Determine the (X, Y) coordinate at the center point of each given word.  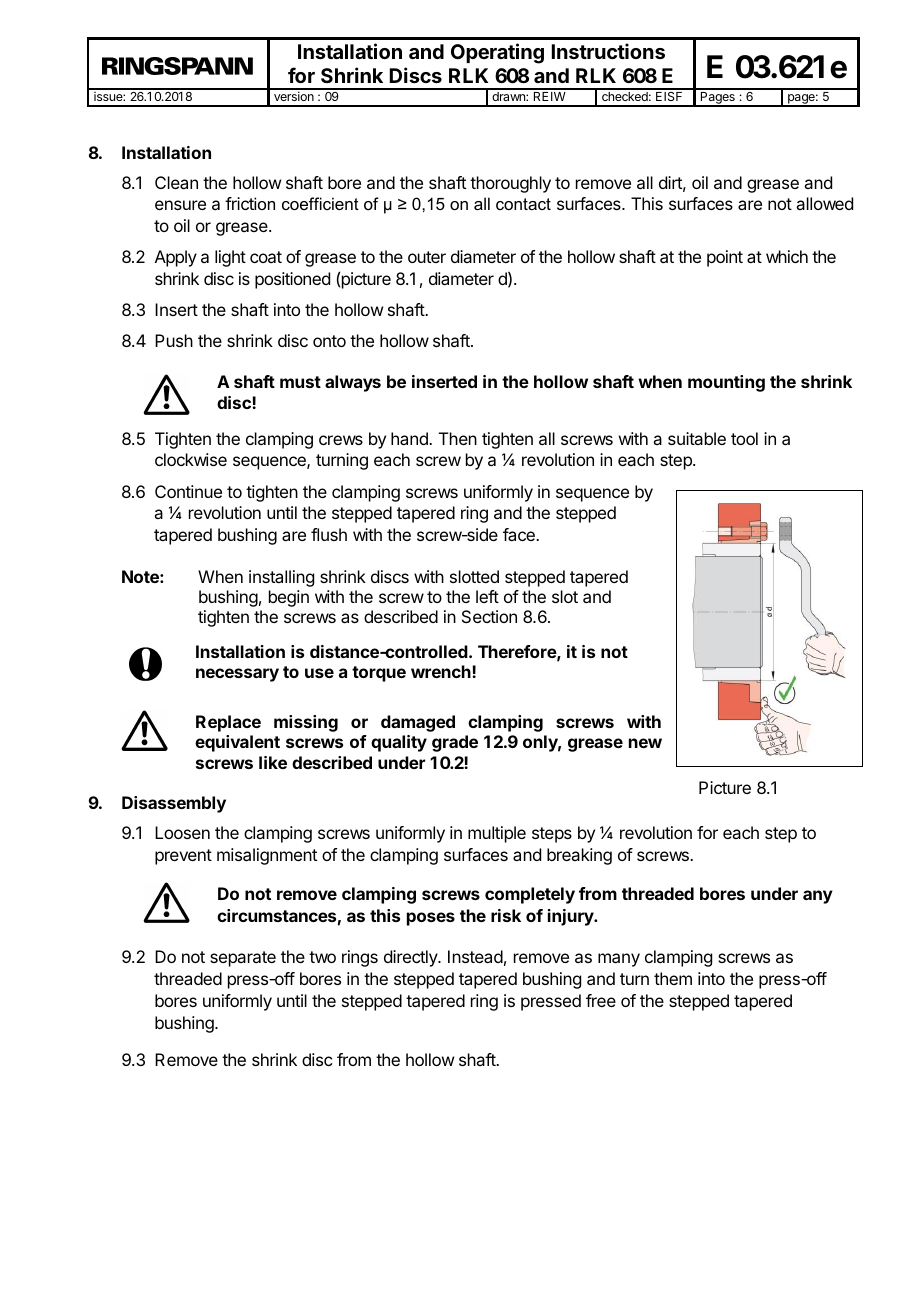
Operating (497, 53)
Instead (475, 956)
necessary (237, 675)
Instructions (608, 51)
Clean (176, 182)
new (645, 743)
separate (243, 959)
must (300, 382)
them (673, 978)
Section (489, 616)
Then (458, 438)
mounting (726, 383)
